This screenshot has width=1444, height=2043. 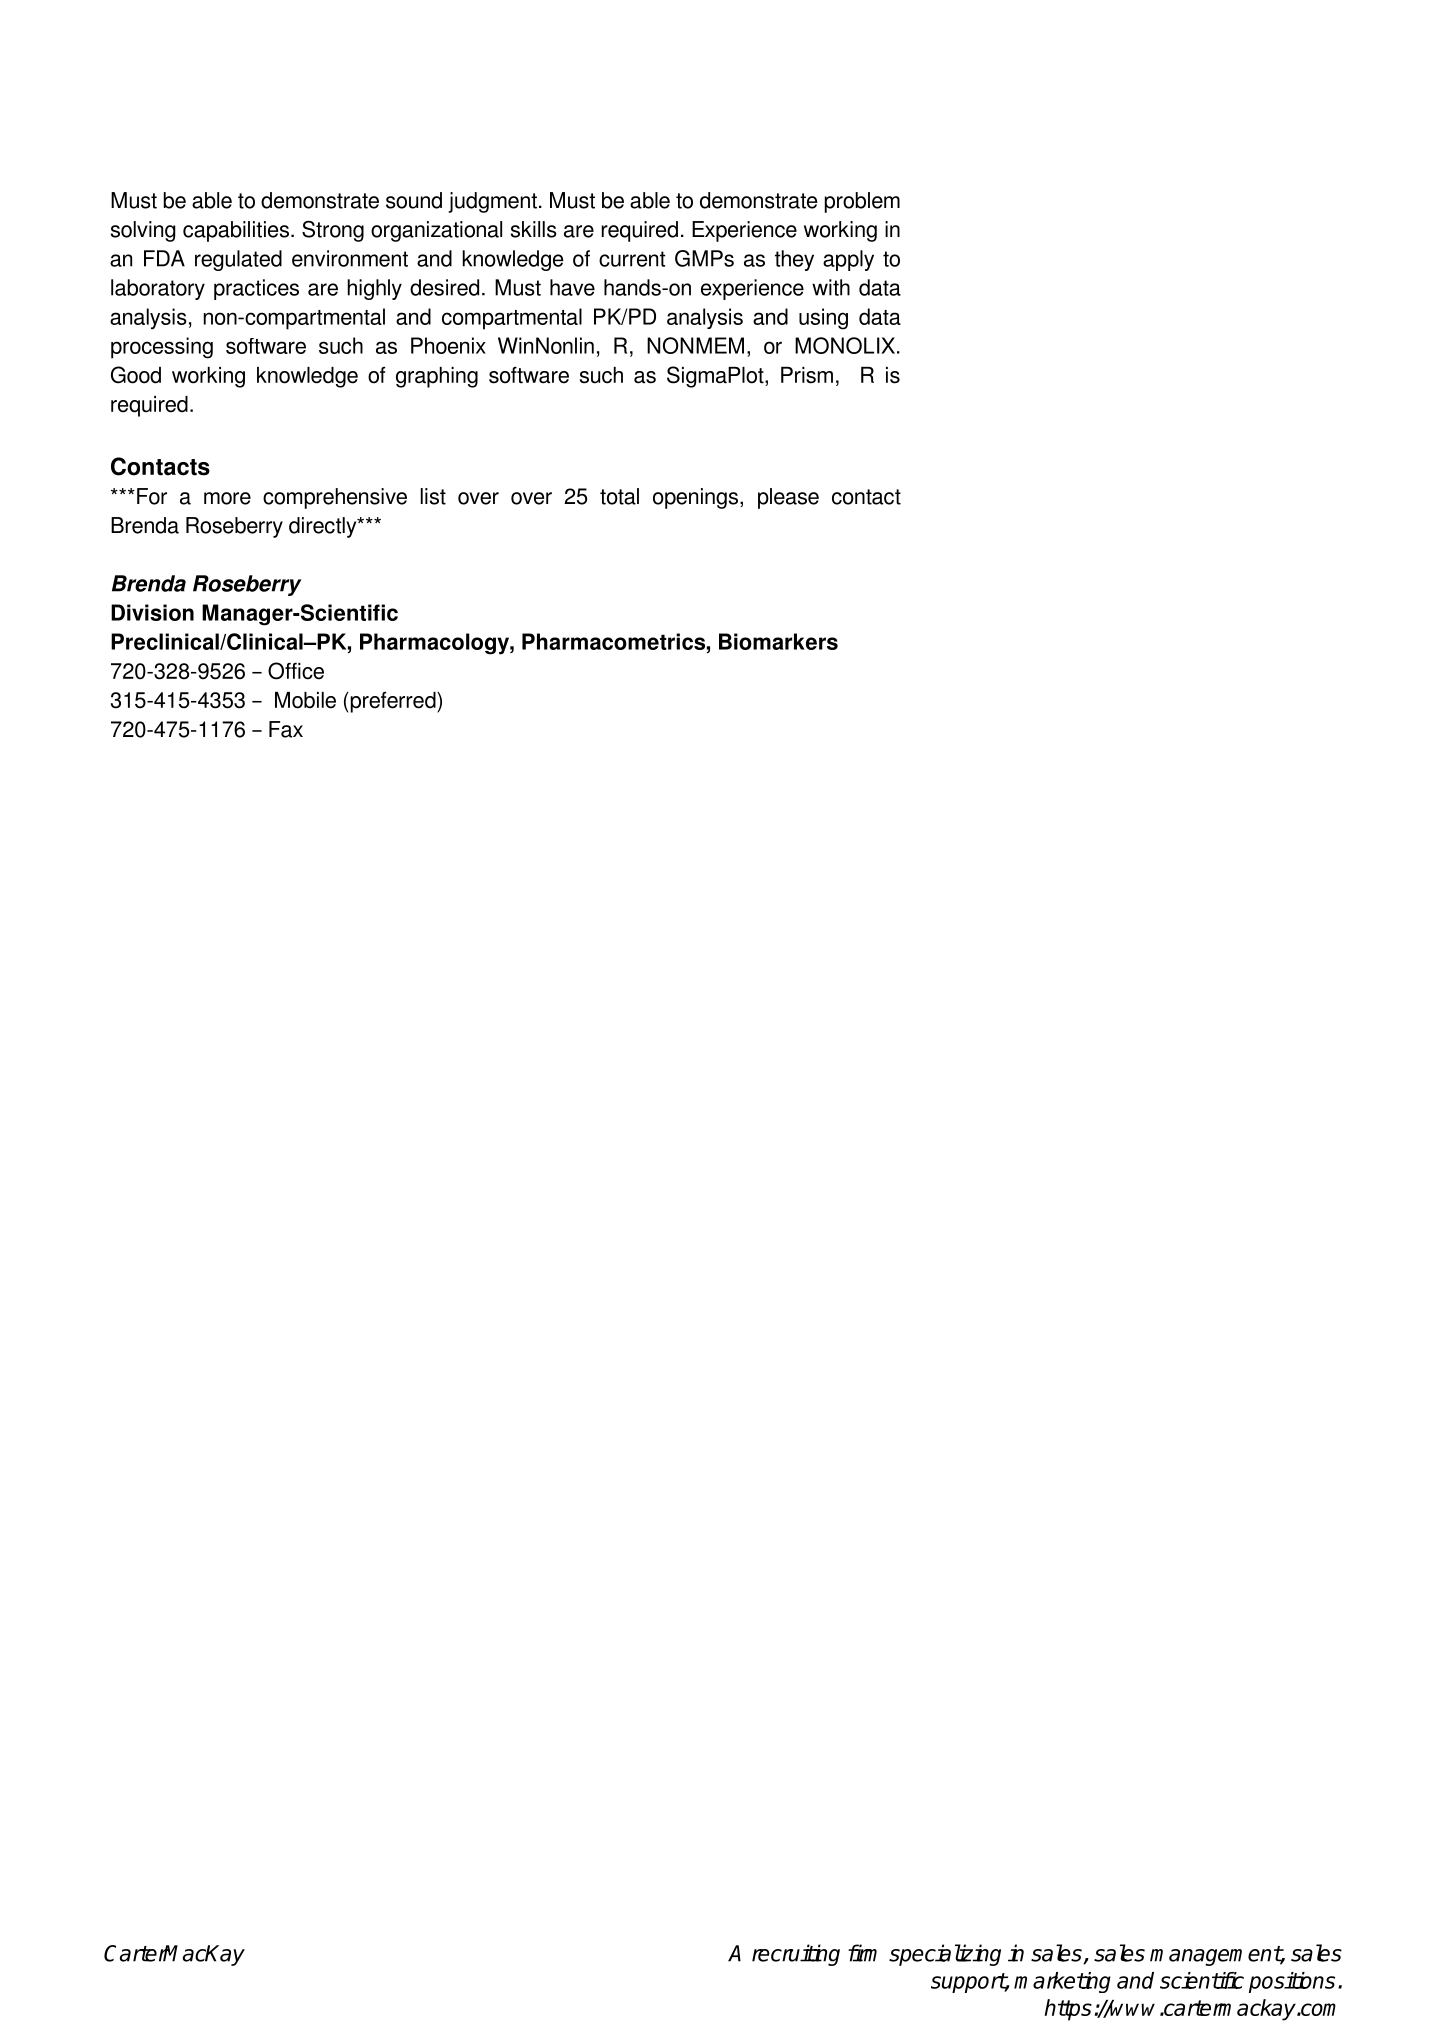 I want to click on please, so click(x=788, y=498).
